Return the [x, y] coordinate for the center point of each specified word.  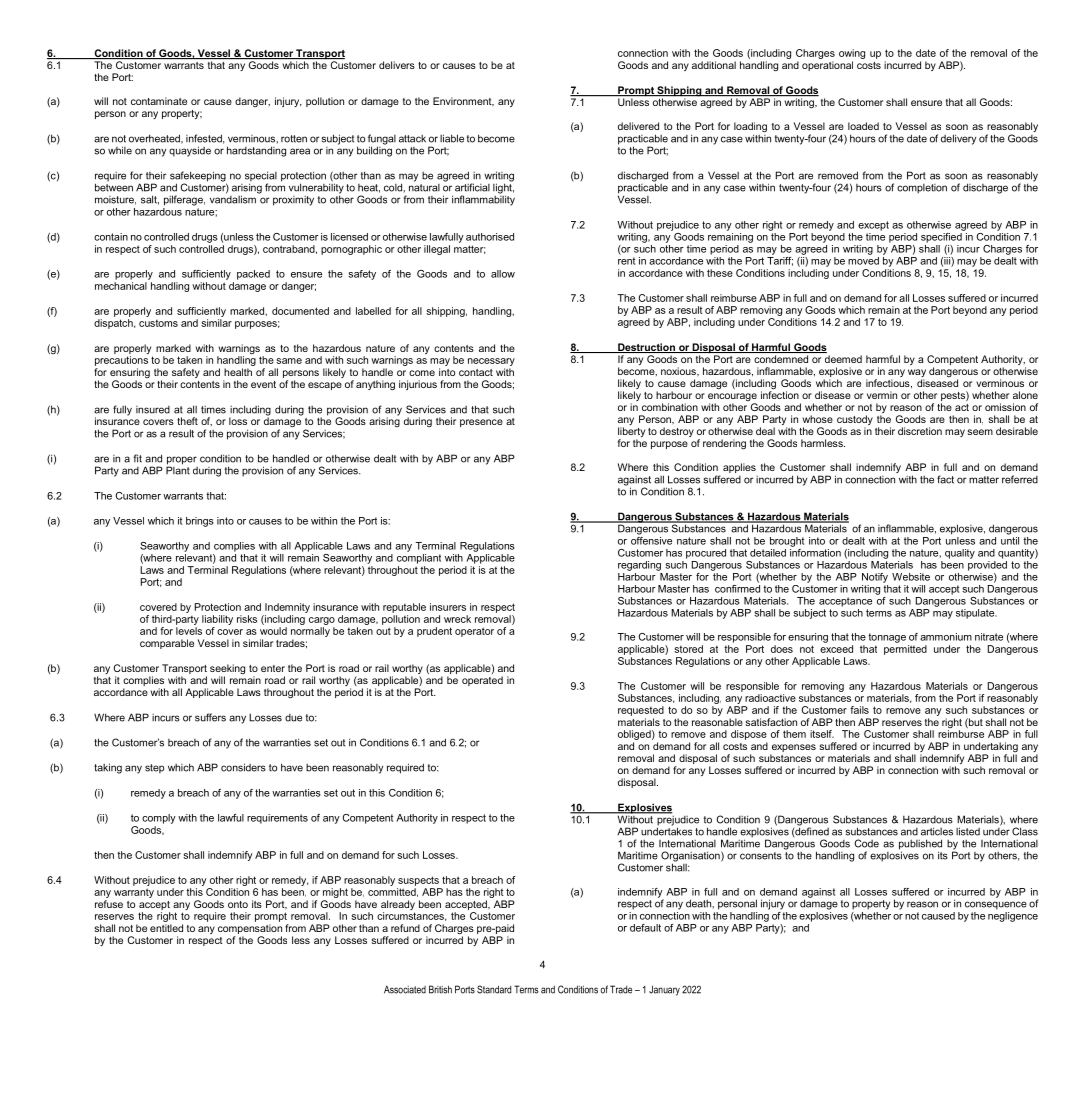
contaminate [159, 101]
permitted [905, 650]
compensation [250, 929]
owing [852, 55]
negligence [1013, 915]
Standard [494, 989]
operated [482, 681]
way [917, 374]
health [238, 372]
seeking [227, 670]
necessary [491, 363]
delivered [638, 126]
